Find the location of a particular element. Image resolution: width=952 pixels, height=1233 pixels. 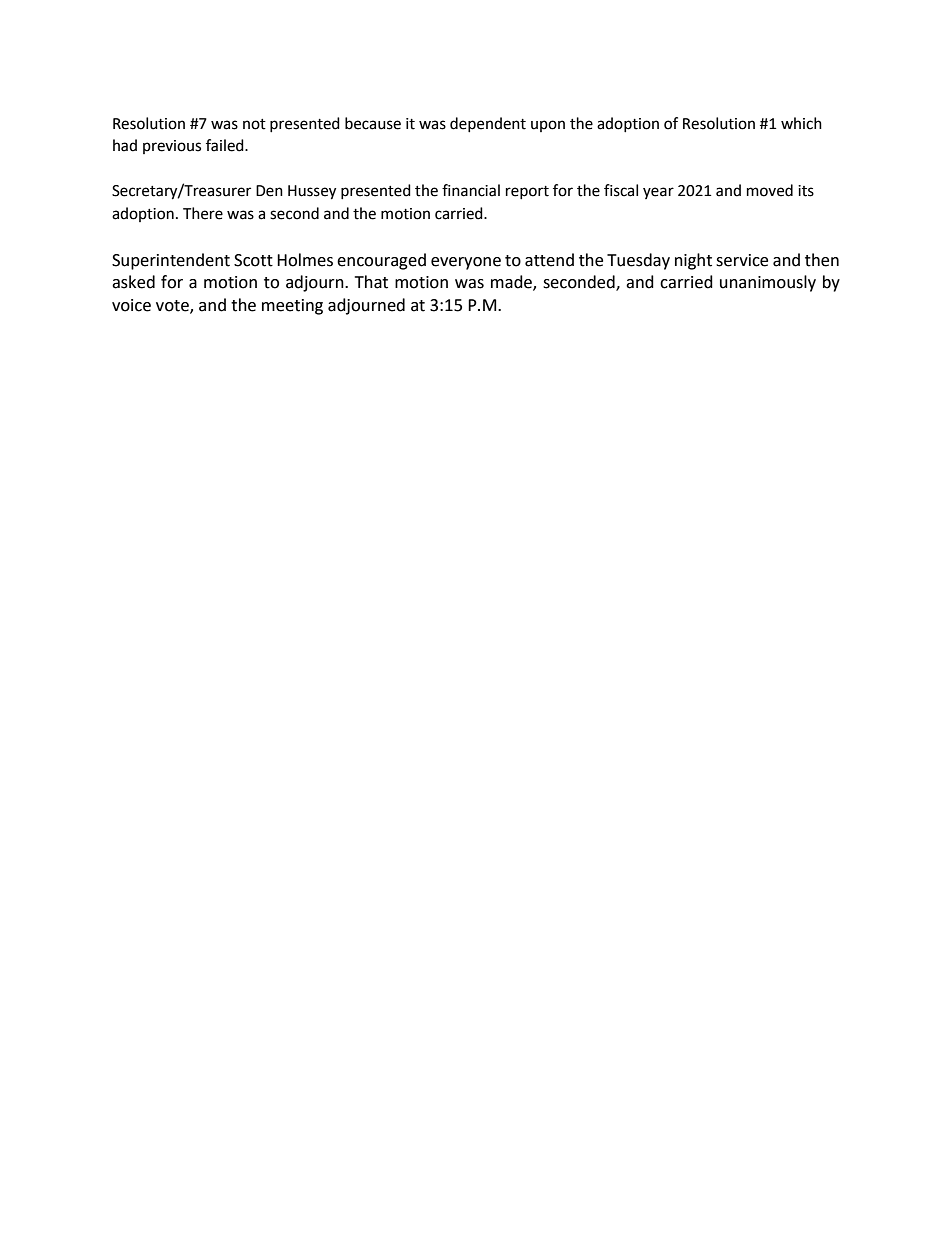

vote is located at coordinates (173, 307).
